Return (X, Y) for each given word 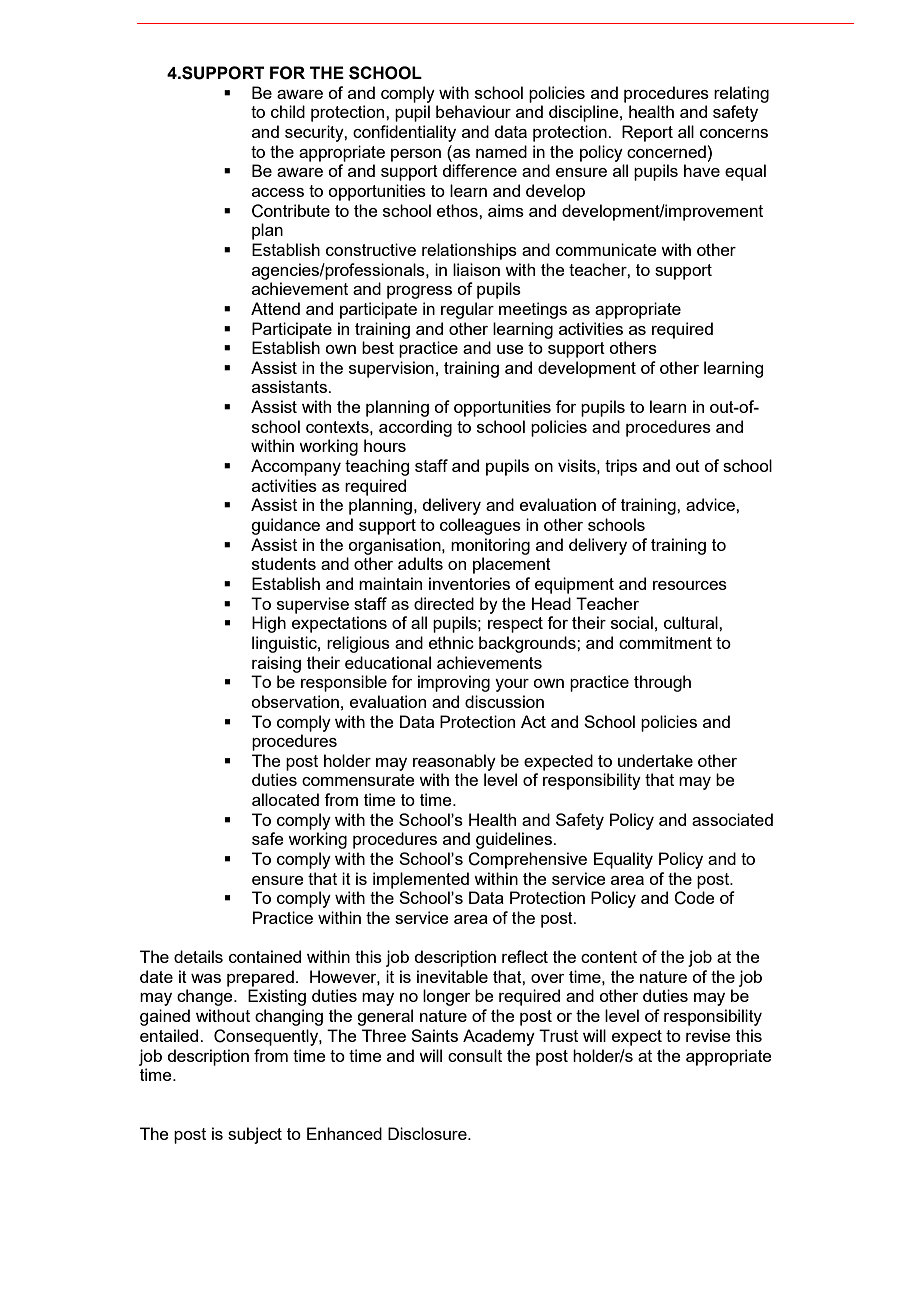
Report (647, 133)
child (288, 111)
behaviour (473, 111)
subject (255, 1135)
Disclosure (428, 1133)
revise (708, 1035)
